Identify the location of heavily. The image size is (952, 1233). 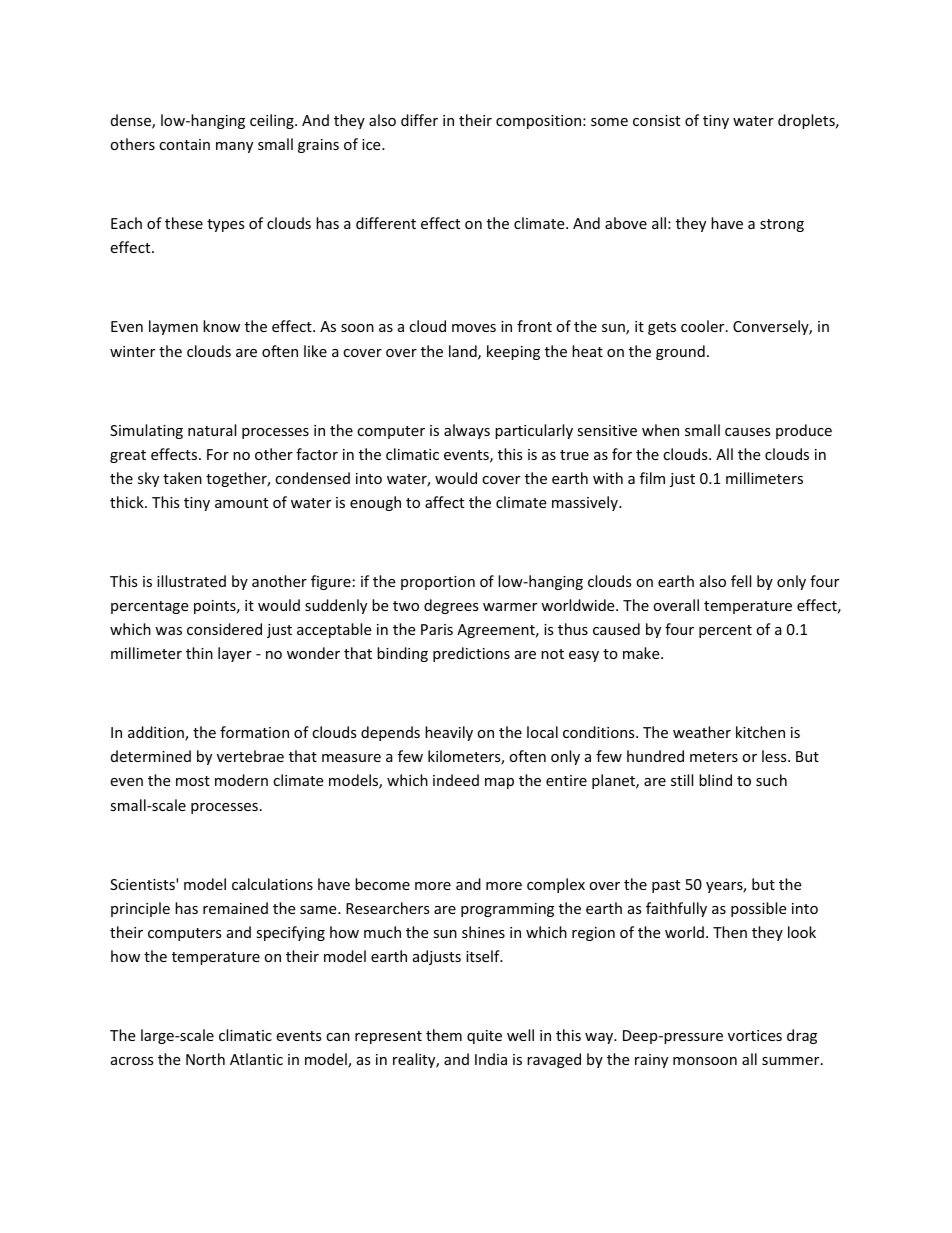
(449, 733).
